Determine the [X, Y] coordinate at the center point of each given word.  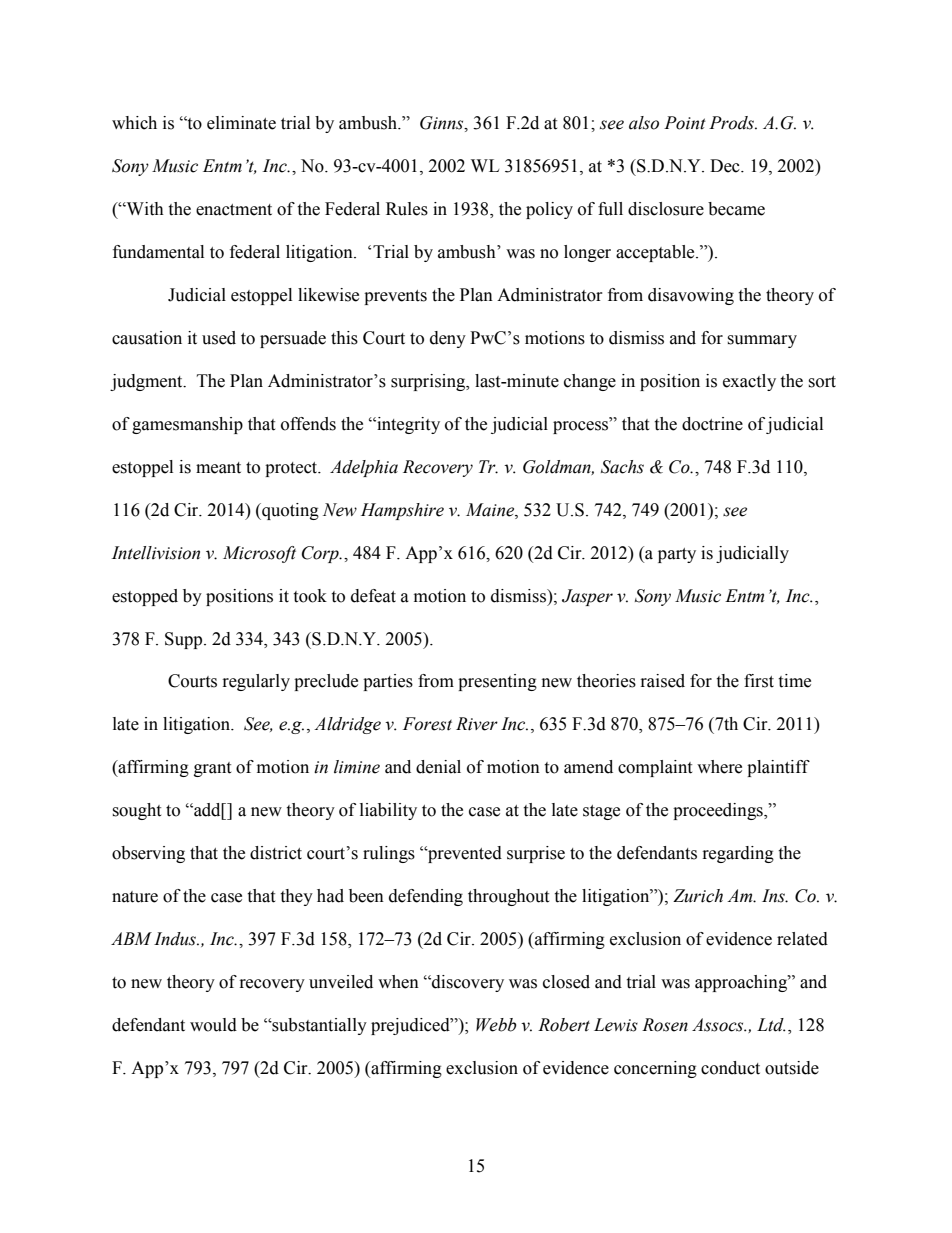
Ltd [771, 1025]
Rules [407, 209]
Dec [726, 166]
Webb [496, 1025]
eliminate [241, 123]
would [213, 1025]
